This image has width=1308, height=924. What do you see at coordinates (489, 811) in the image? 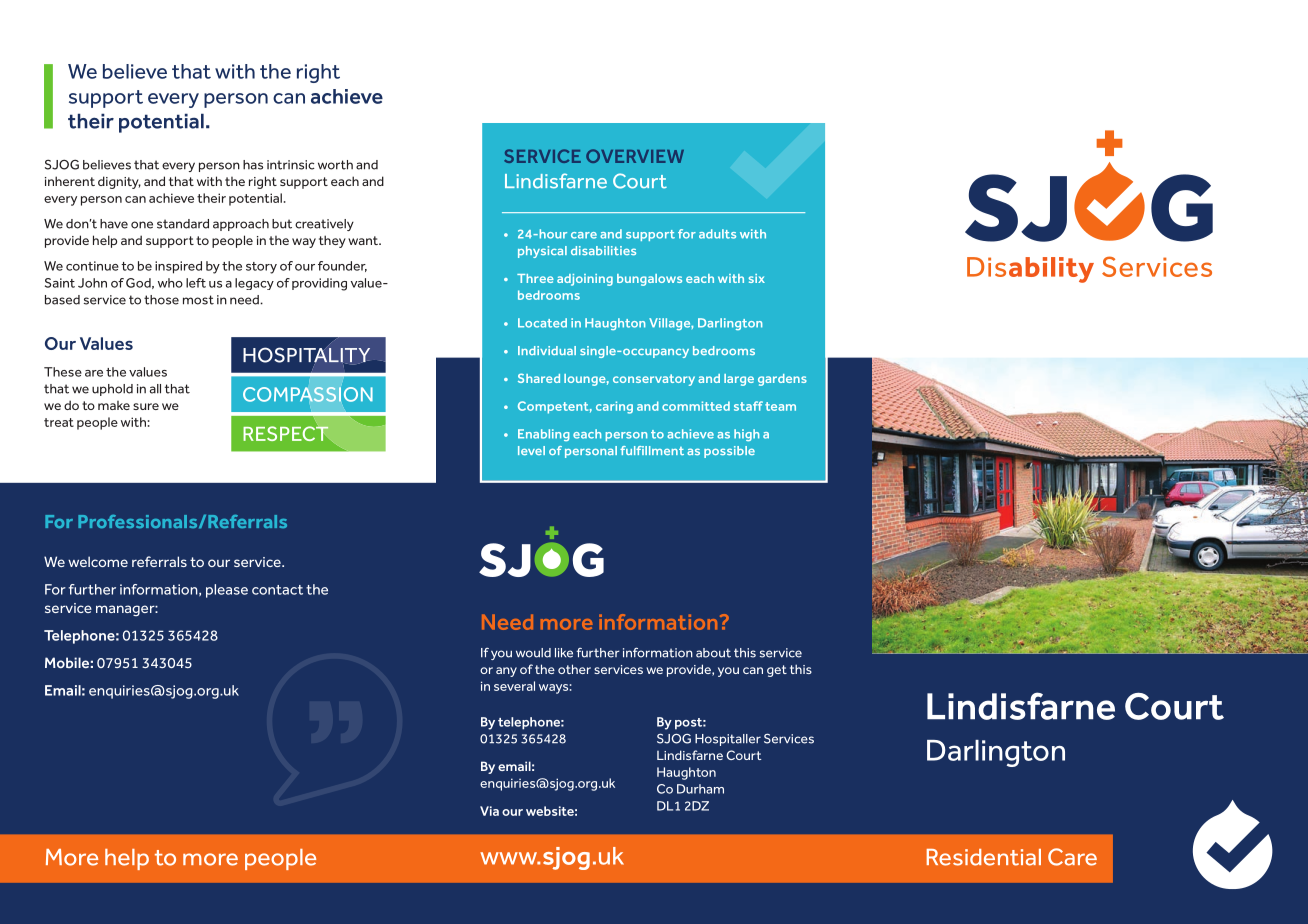
I see `Via` at bounding box center [489, 811].
